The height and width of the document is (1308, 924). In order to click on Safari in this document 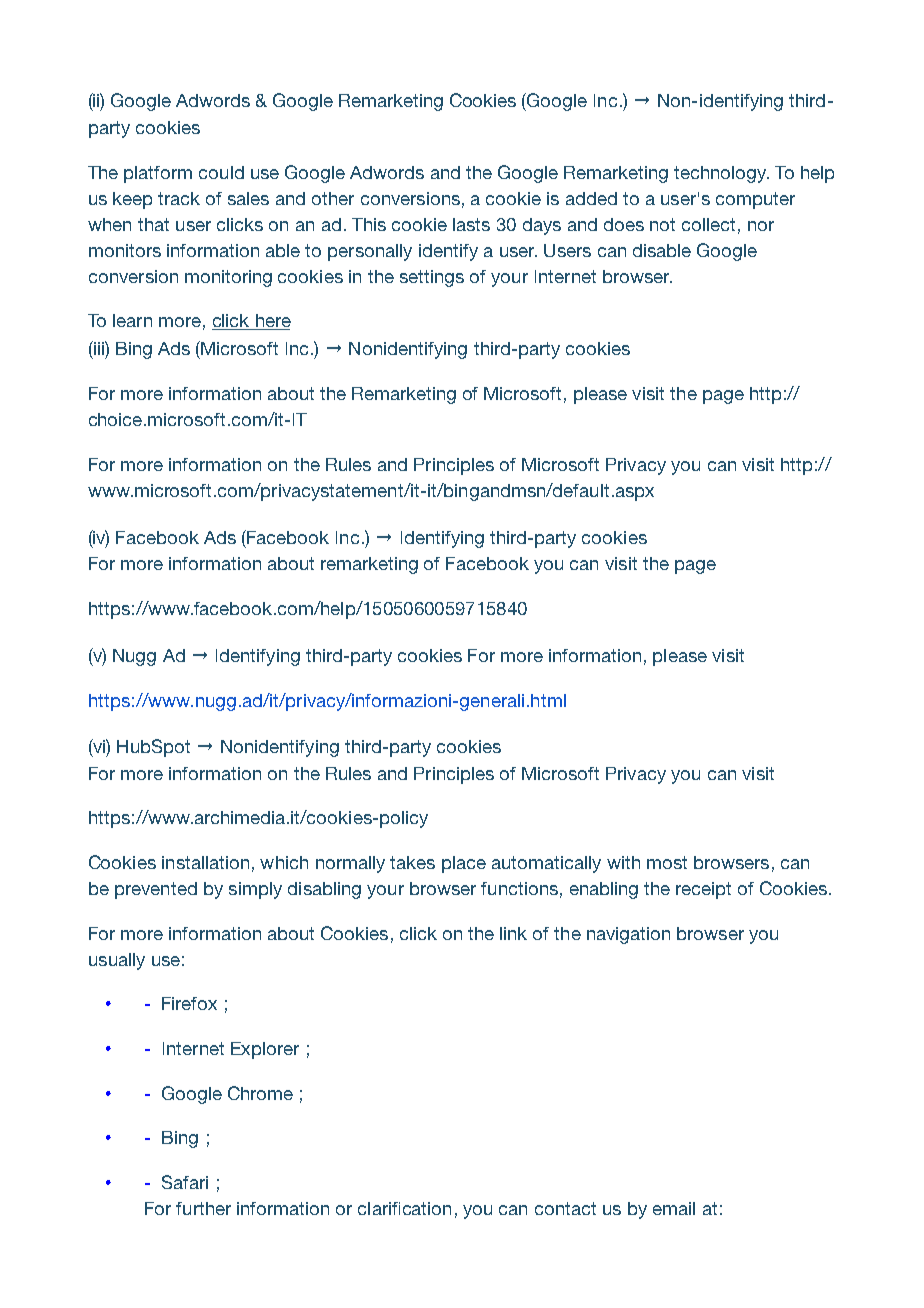, I will do `click(185, 1182)`.
